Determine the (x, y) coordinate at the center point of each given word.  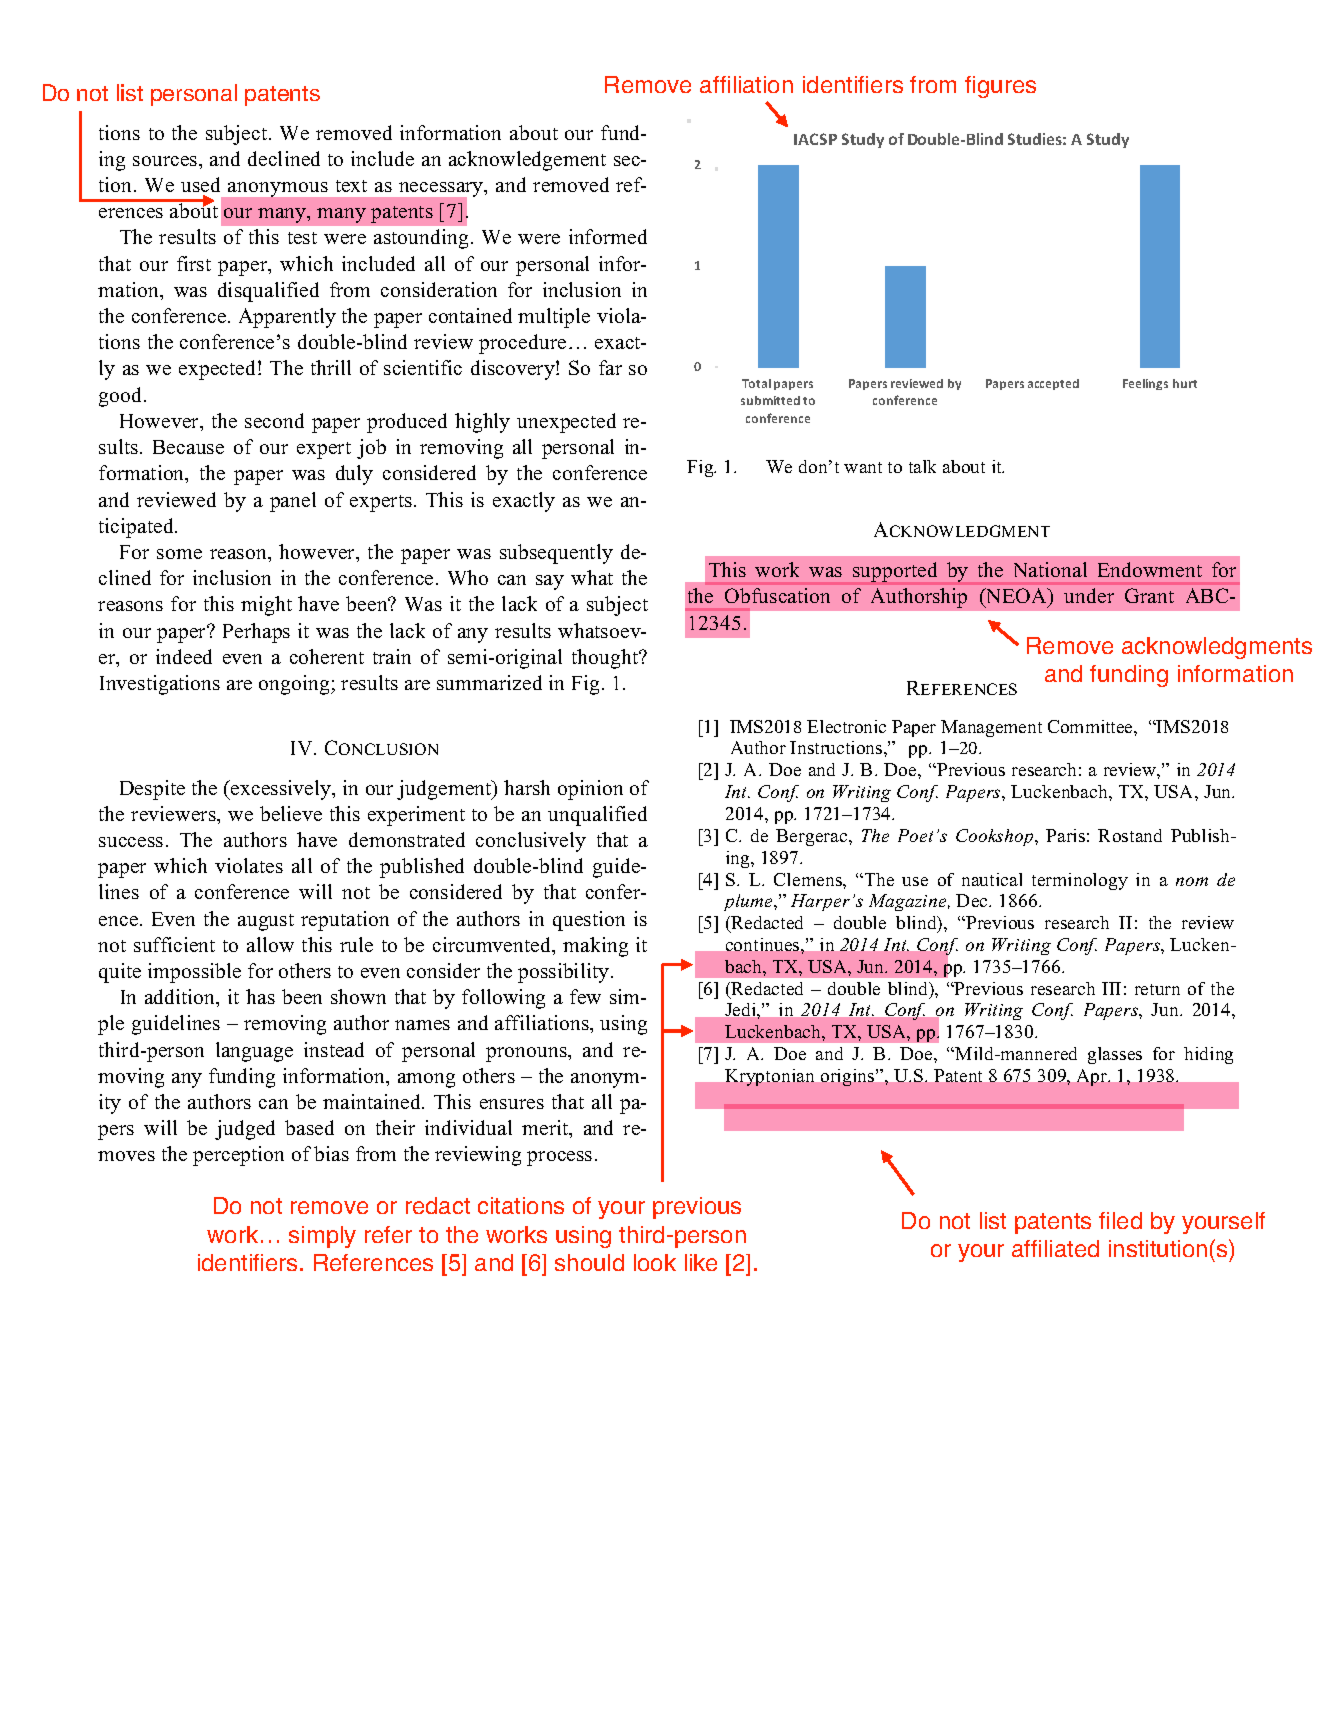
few (585, 996)
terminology (1080, 881)
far (610, 367)
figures (1000, 87)
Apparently (287, 318)
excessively (281, 790)
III (1111, 988)
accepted (1053, 384)
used (200, 184)
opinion (590, 790)
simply (322, 1237)
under (1089, 595)
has (260, 996)
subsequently (556, 554)
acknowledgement (527, 161)
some (179, 554)
